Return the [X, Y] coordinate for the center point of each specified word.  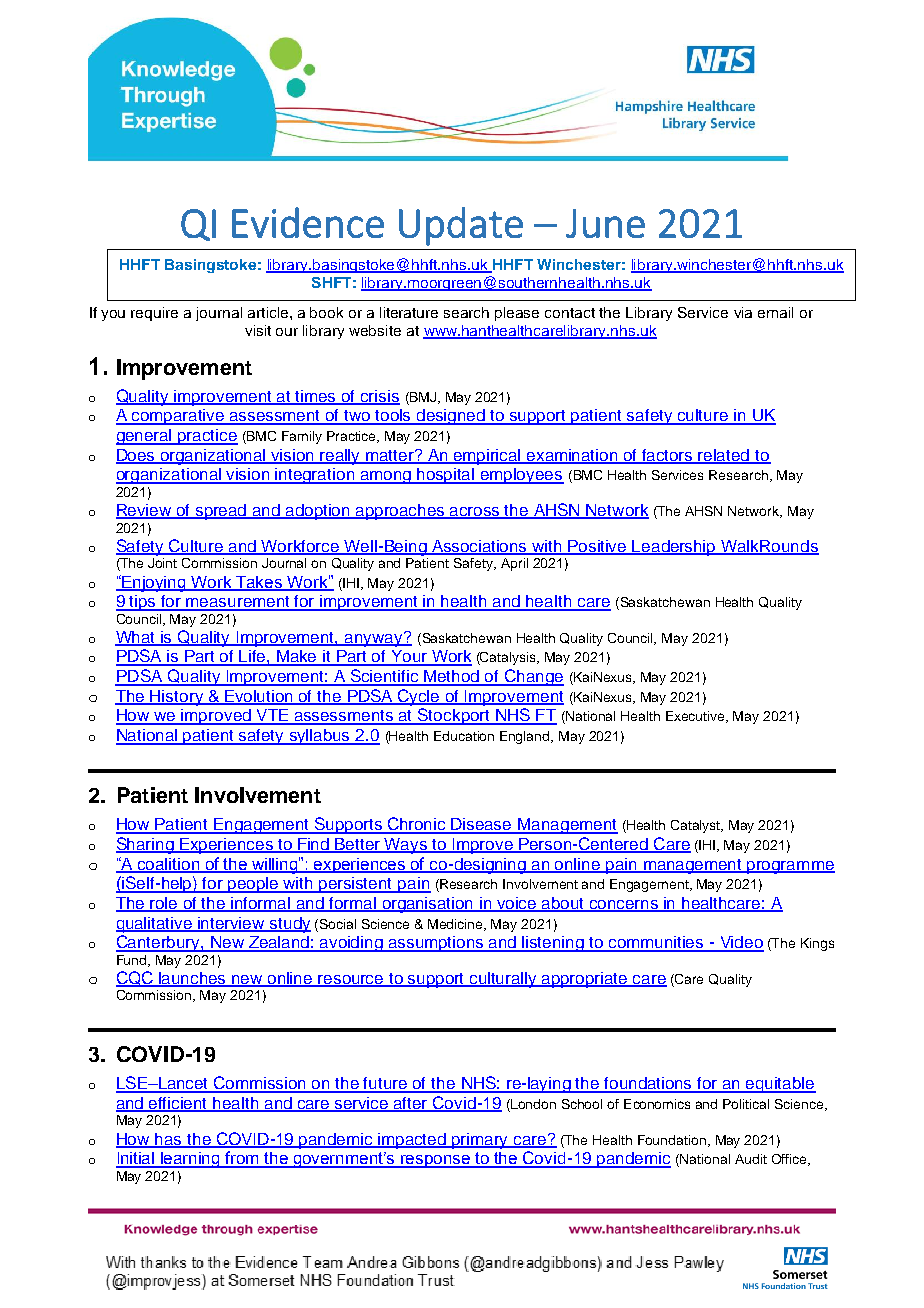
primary [480, 1141]
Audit [751, 1159]
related [724, 456]
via [743, 312]
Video [741, 943]
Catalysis [509, 658]
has [168, 1140]
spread [221, 512]
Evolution [259, 697]
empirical [487, 457]
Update [461, 226]
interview [231, 924]
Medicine [456, 925]
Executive [697, 717]
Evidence [308, 222]
